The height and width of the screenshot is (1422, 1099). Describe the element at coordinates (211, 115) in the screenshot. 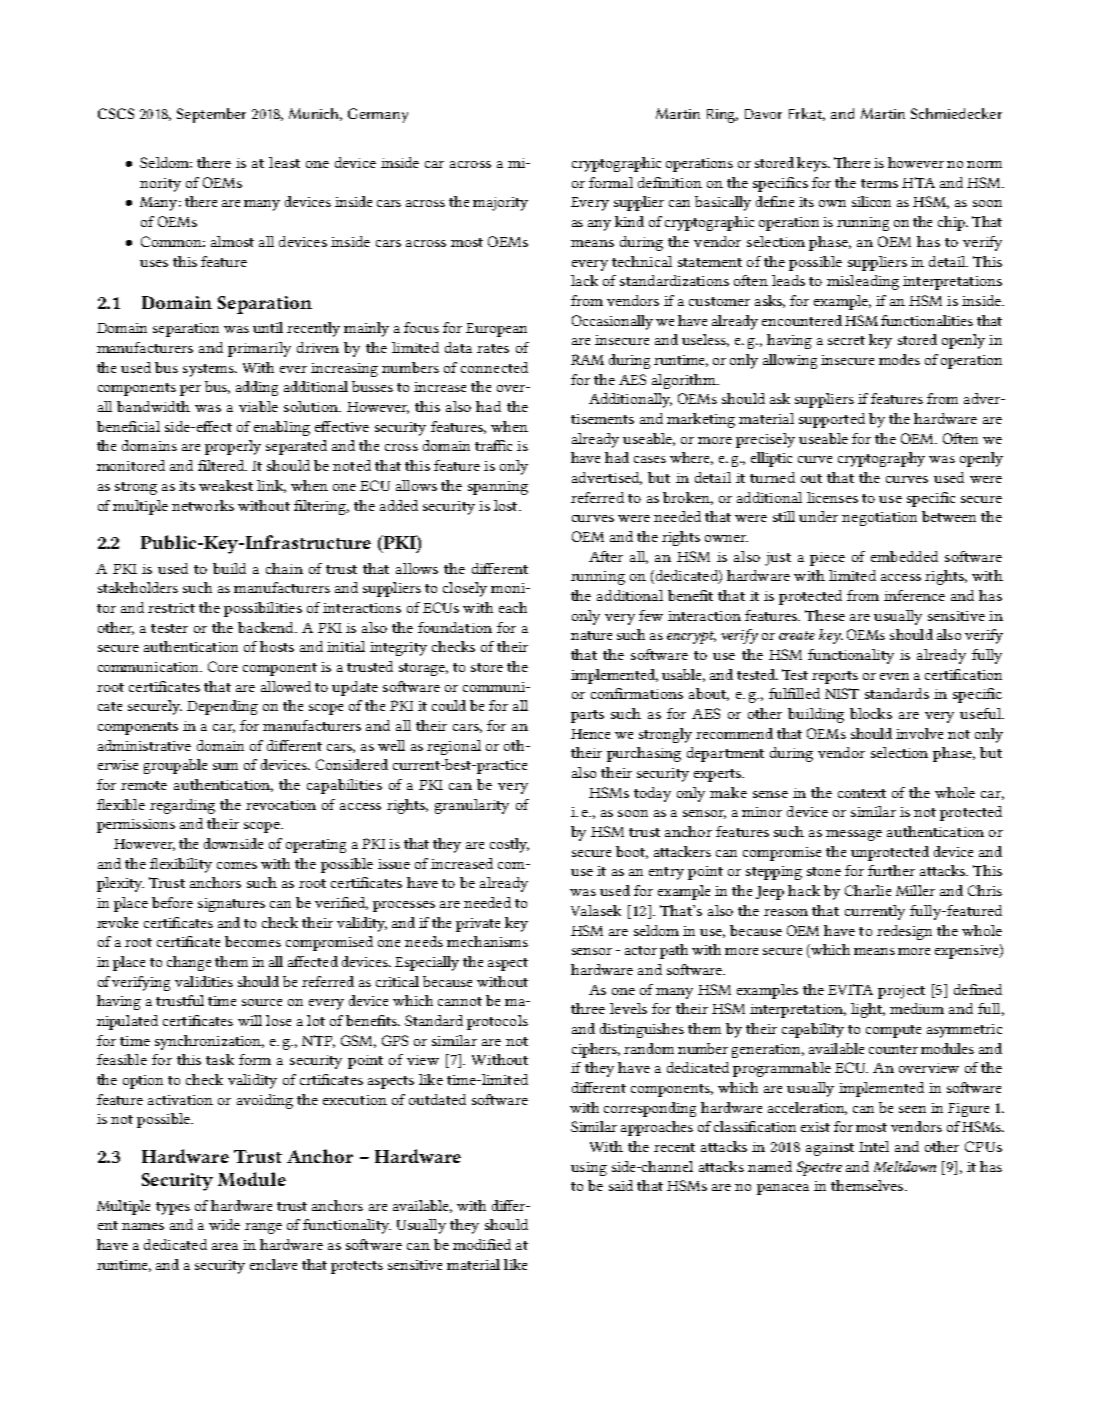

I see `September` at that location.
